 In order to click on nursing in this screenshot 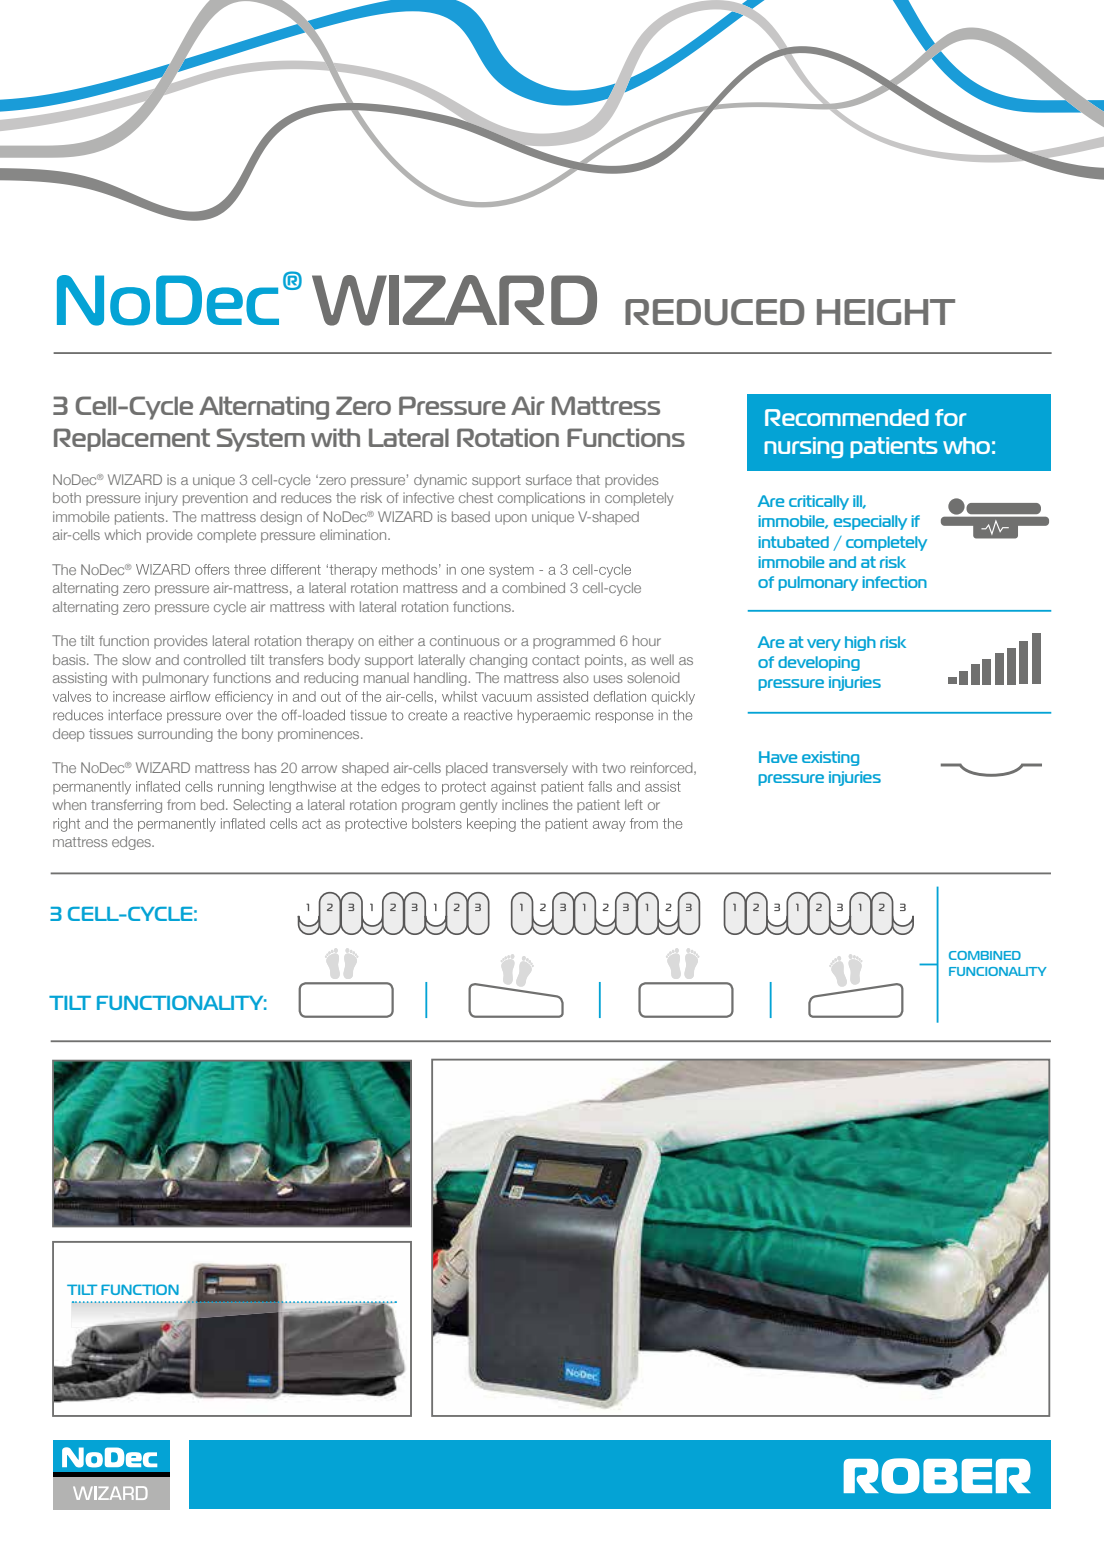, I will do `click(803, 447)`.
